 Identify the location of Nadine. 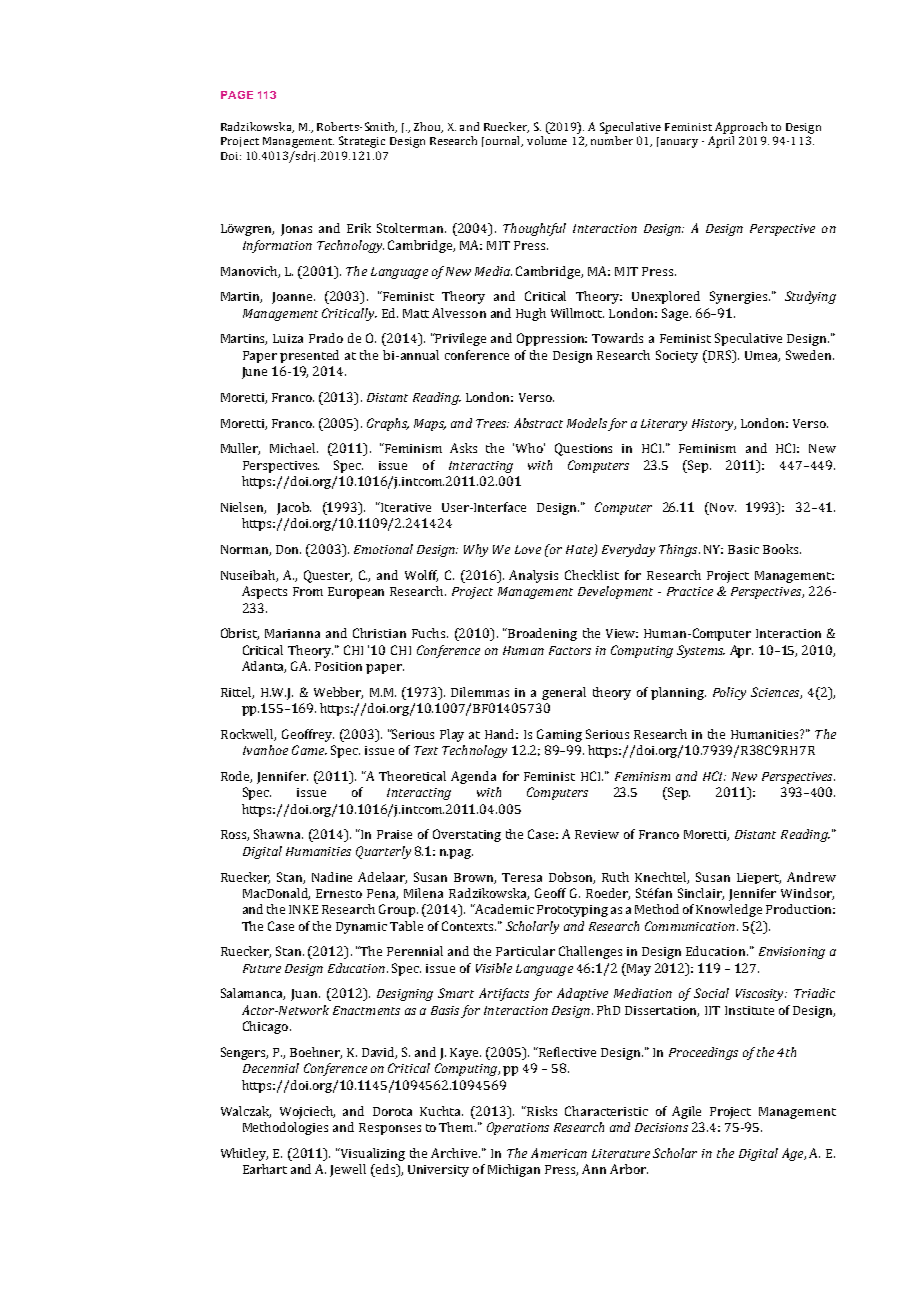
(332, 877).
